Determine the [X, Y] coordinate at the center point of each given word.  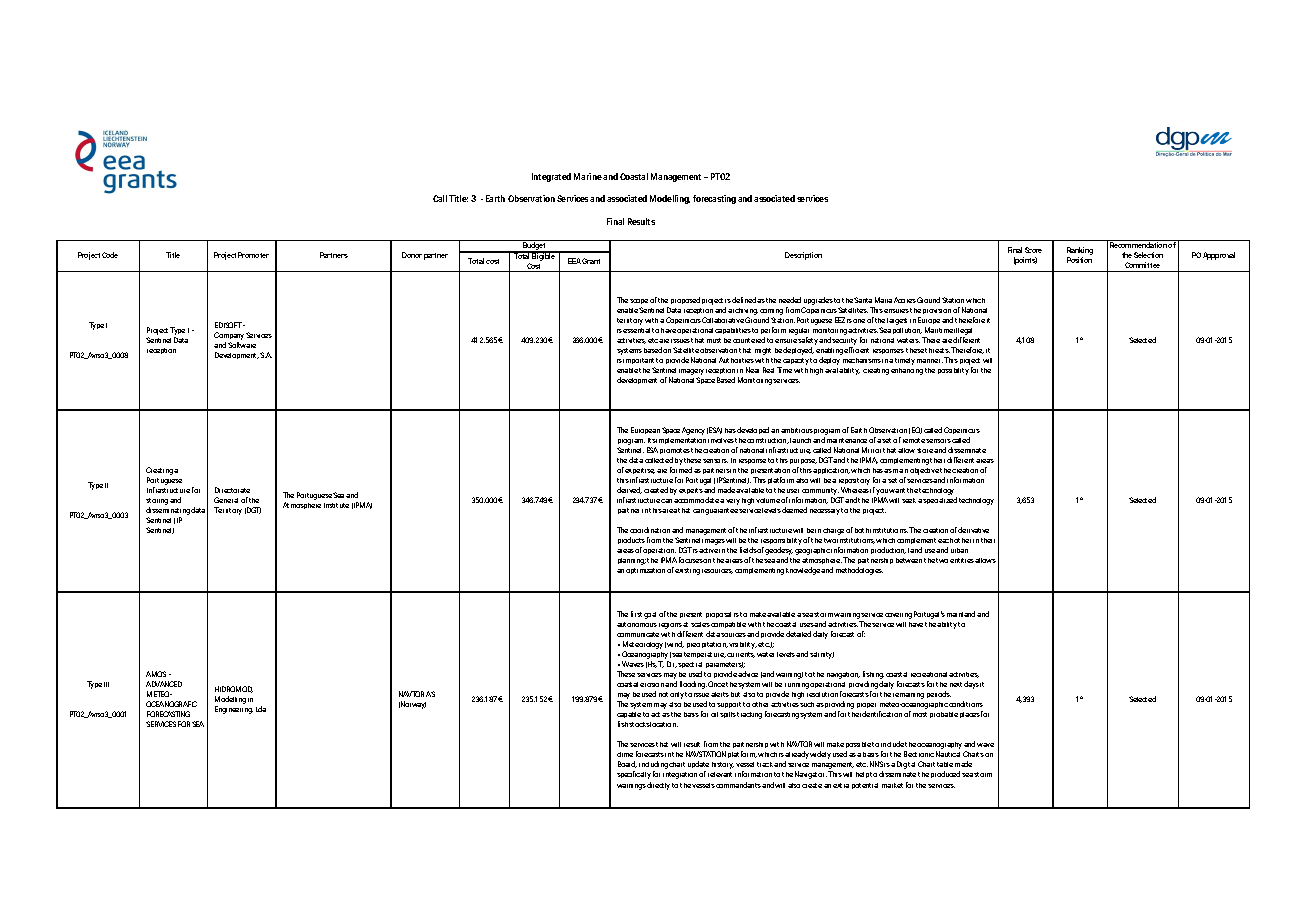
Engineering [234, 710]
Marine [588, 176]
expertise [640, 473]
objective [924, 471]
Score [1033, 250]
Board [627, 764]
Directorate [232, 490]
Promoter [253, 255]
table [945, 764]
